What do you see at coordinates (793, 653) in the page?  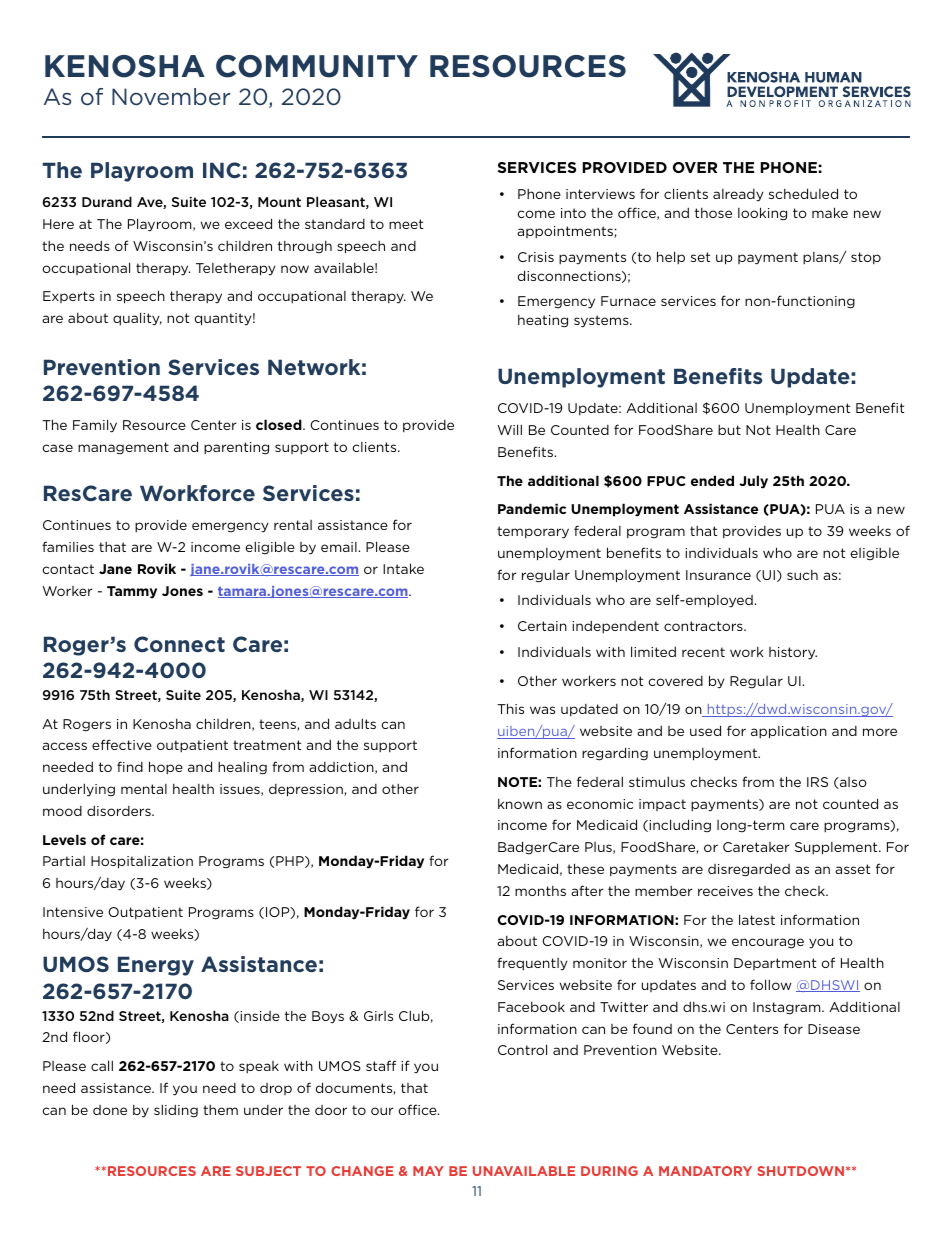 I see `history` at bounding box center [793, 653].
